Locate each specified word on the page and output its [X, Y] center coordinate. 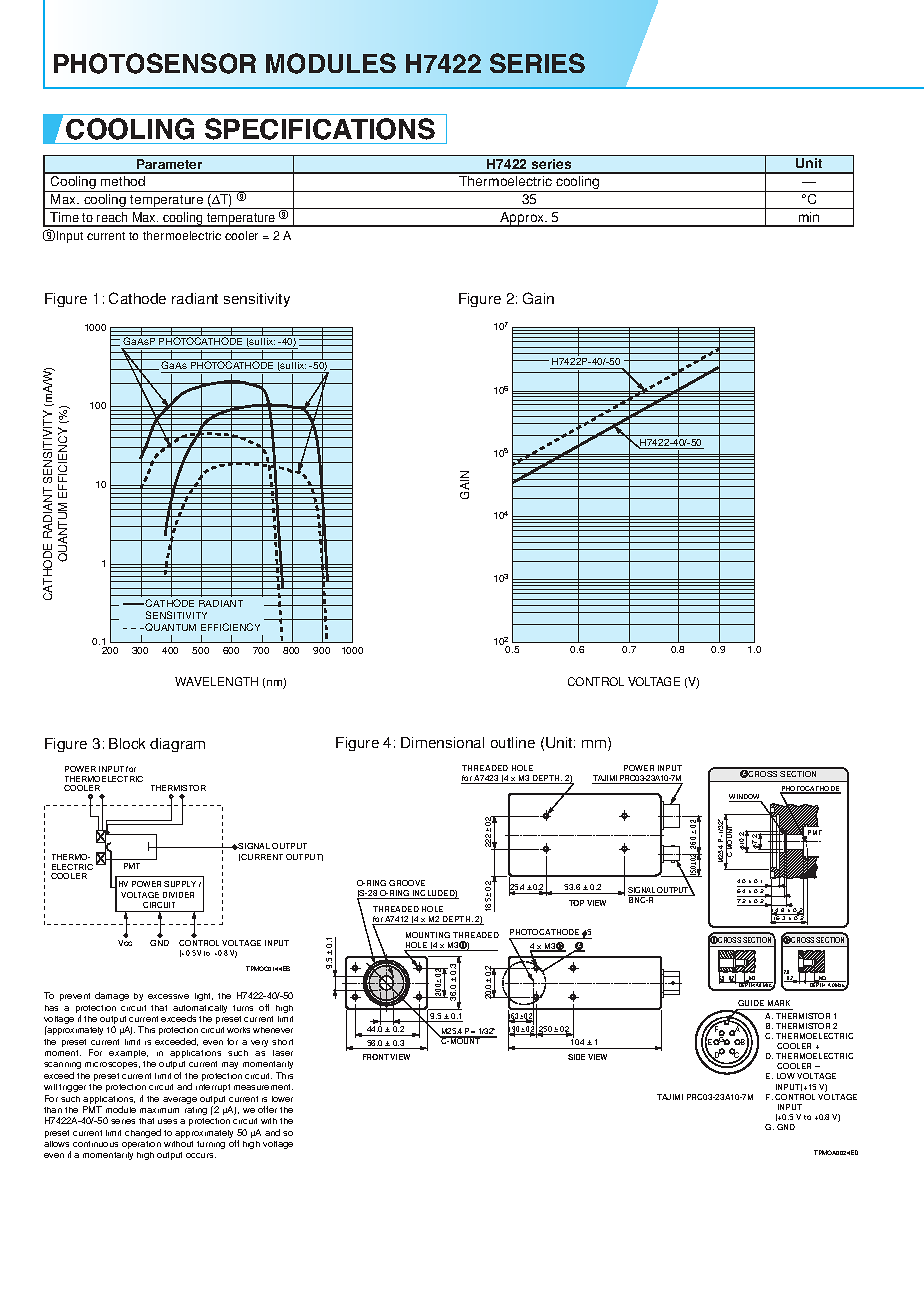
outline [513, 742]
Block [127, 743]
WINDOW [745, 798]
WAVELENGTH [216, 681]
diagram [177, 745]
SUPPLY [180, 884]
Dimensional [442, 742]
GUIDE [751, 1005]
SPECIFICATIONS [320, 129]
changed [143, 1133]
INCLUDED [434, 894]
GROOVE [407, 883]
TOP [576, 903]
